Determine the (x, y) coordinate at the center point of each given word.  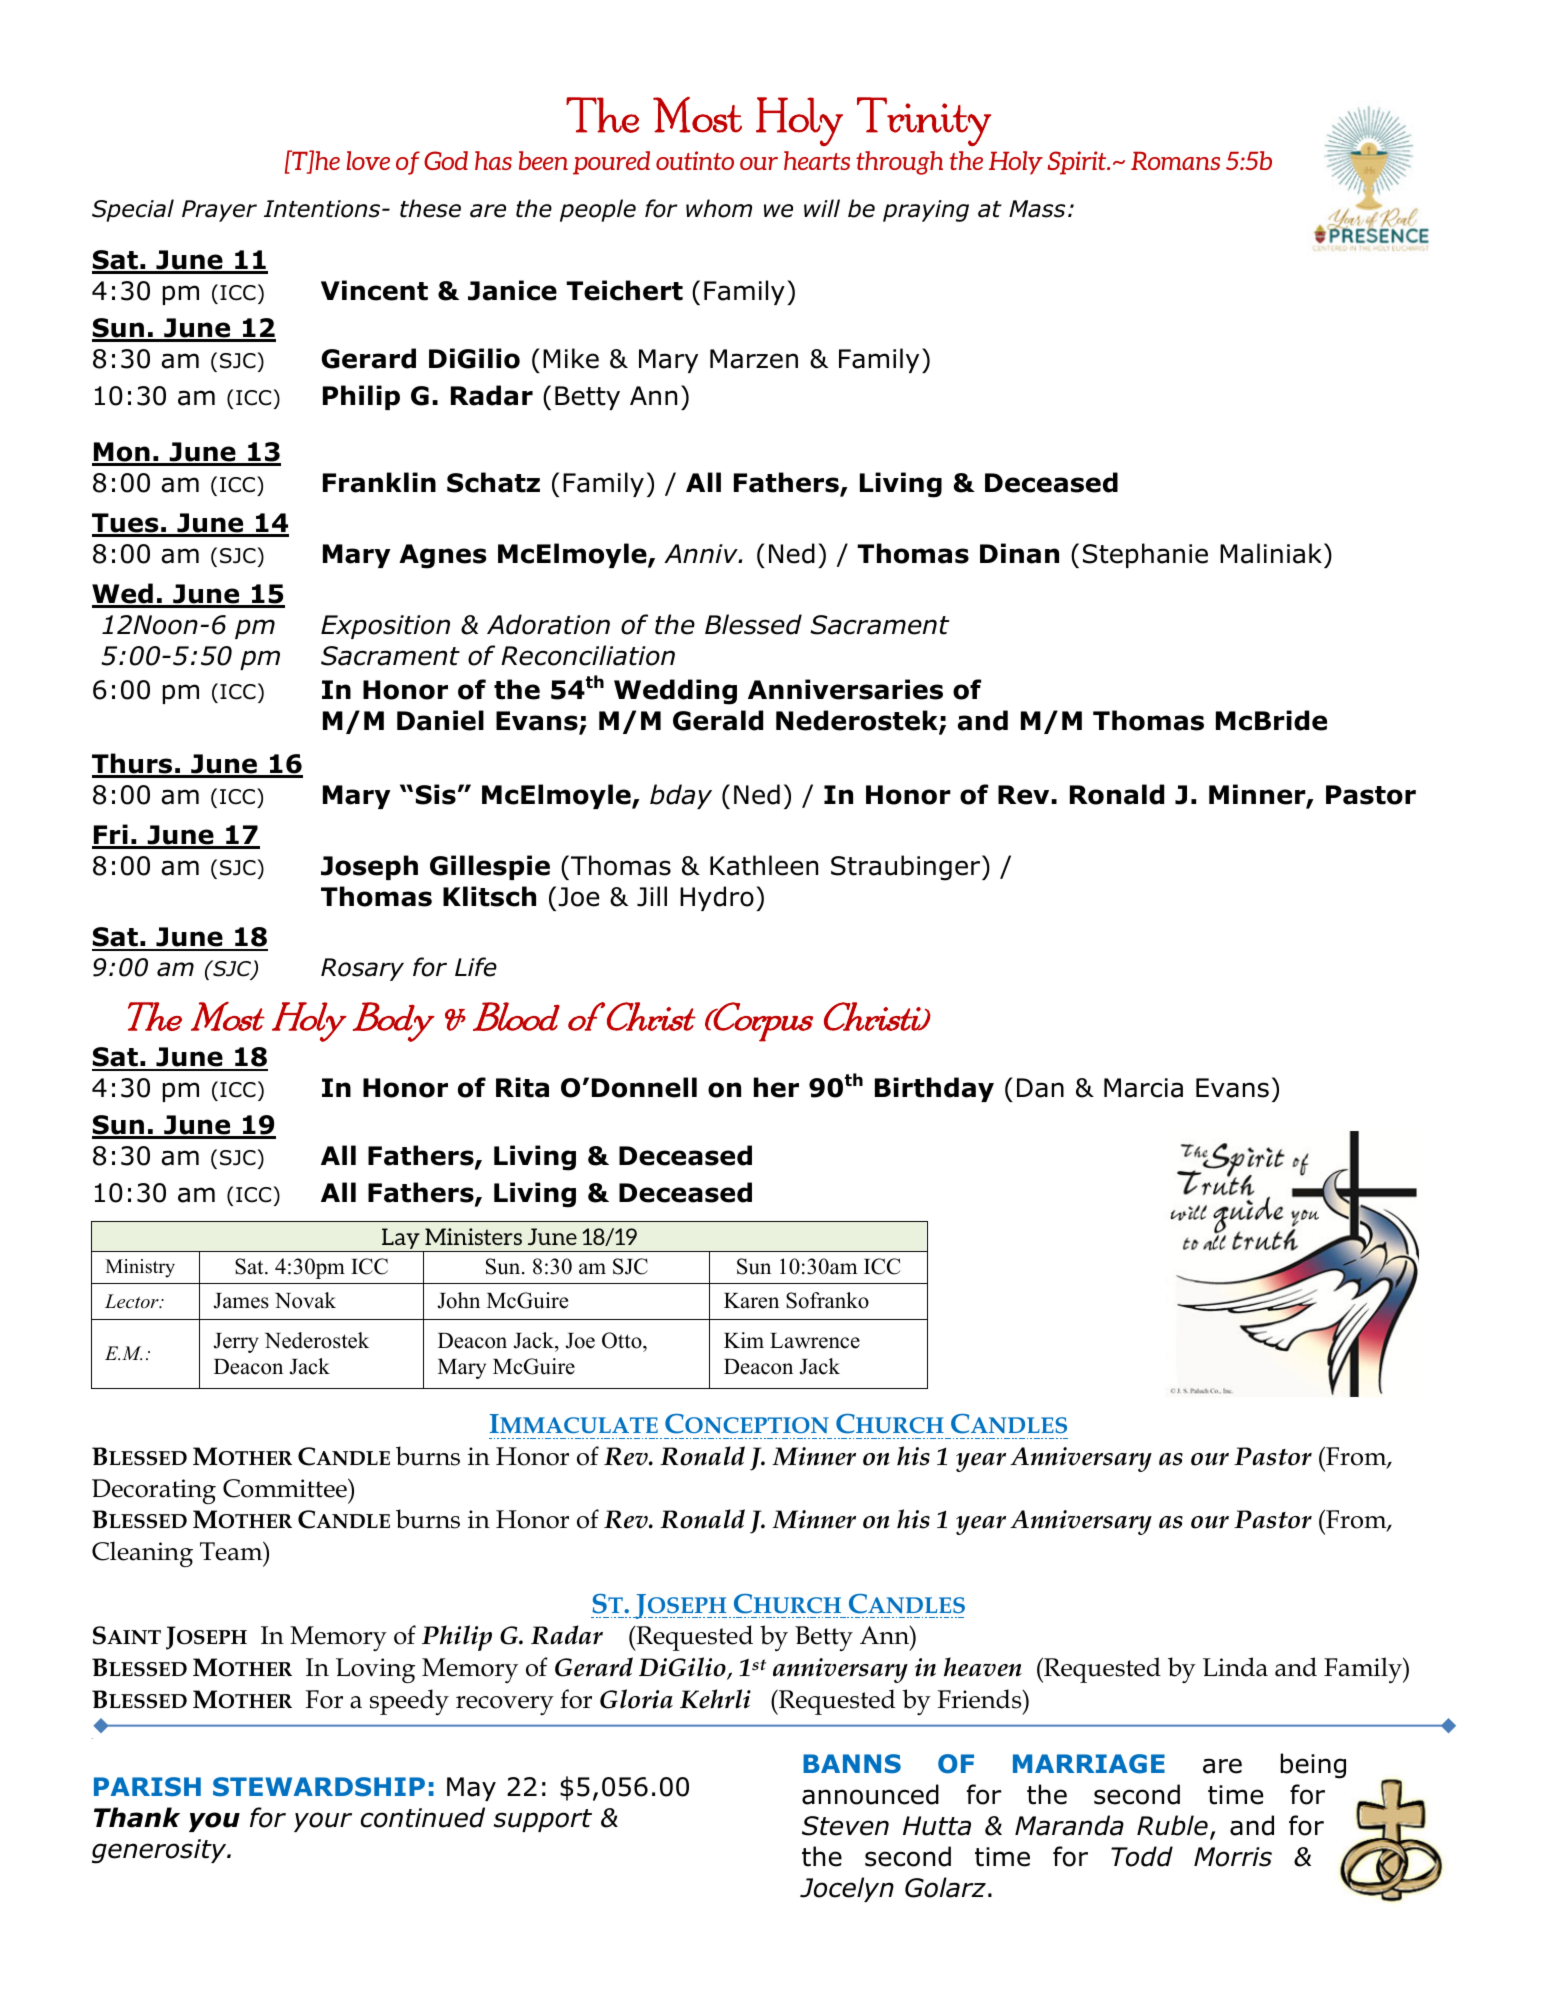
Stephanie (1145, 555)
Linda (1235, 1667)
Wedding (675, 692)
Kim (744, 1340)
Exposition (385, 627)
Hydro (717, 898)
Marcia (1143, 1088)
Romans (1175, 160)
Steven (845, 1826)
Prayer (219, 211)
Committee (286, 1488)
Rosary (362, 969)
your (323, 1822)
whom (719, 208)
